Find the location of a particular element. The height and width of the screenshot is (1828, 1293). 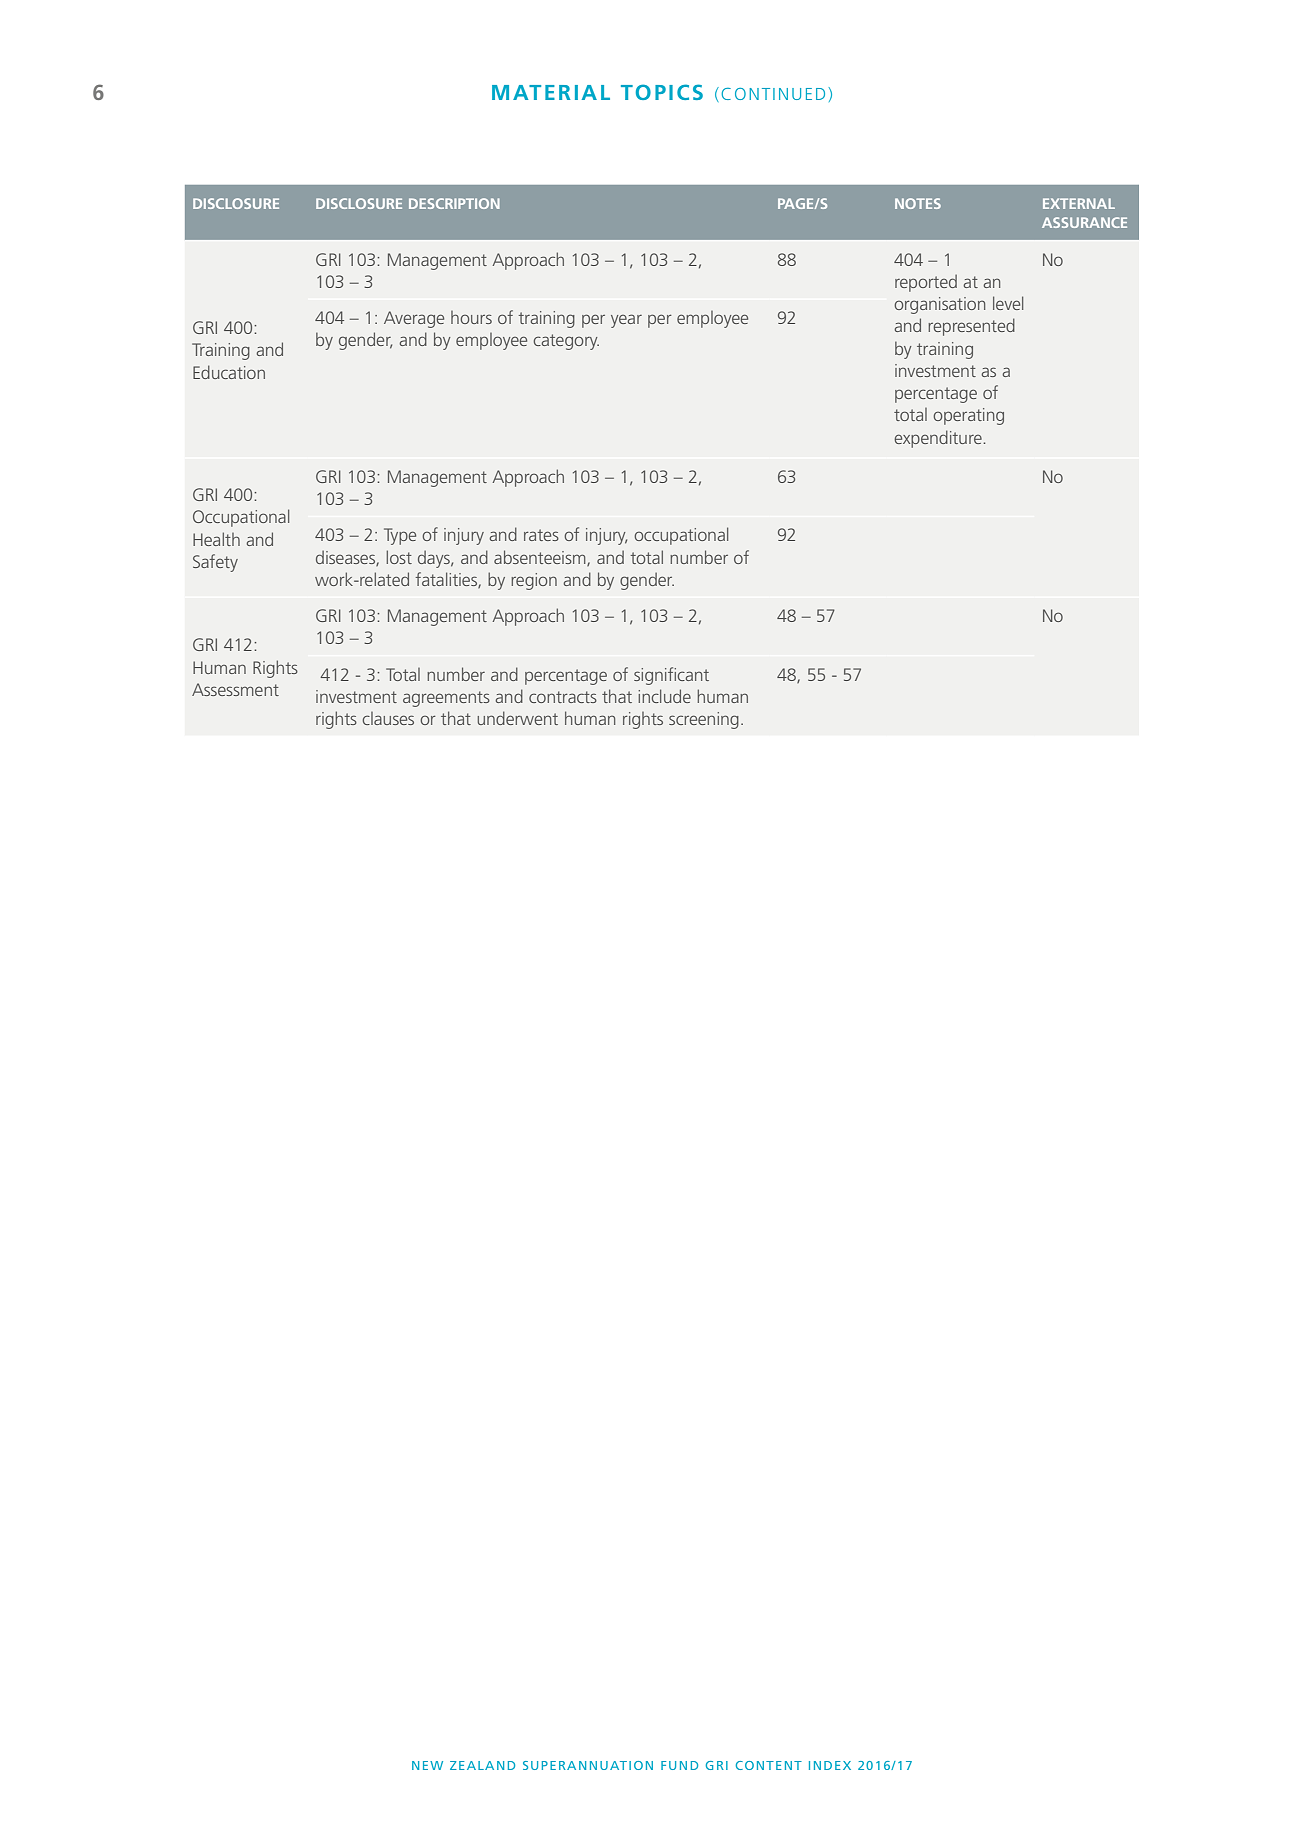

DESCRIPTION is located at coordinates (454, 203).
